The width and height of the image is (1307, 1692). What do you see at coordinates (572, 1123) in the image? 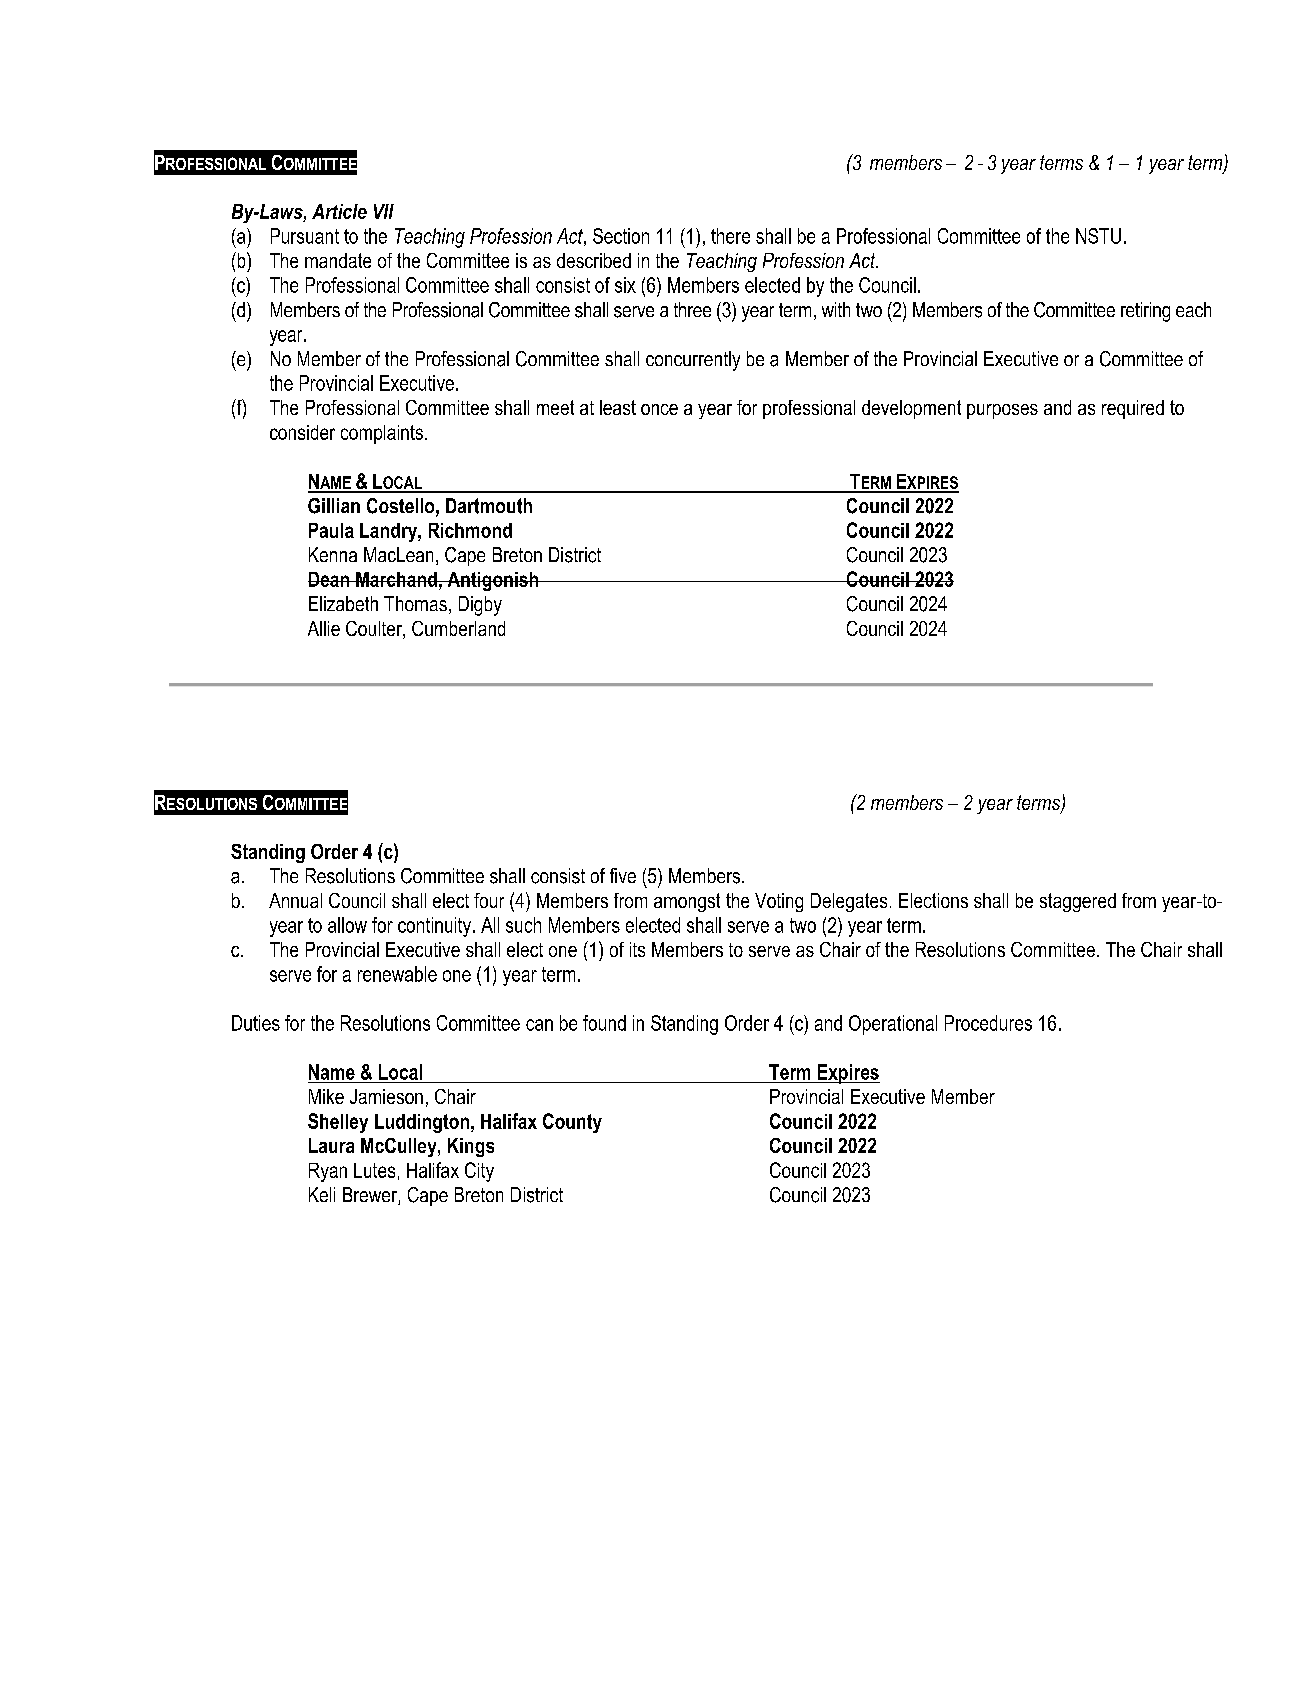
I see `County` at bounding box center [572, 1123].
